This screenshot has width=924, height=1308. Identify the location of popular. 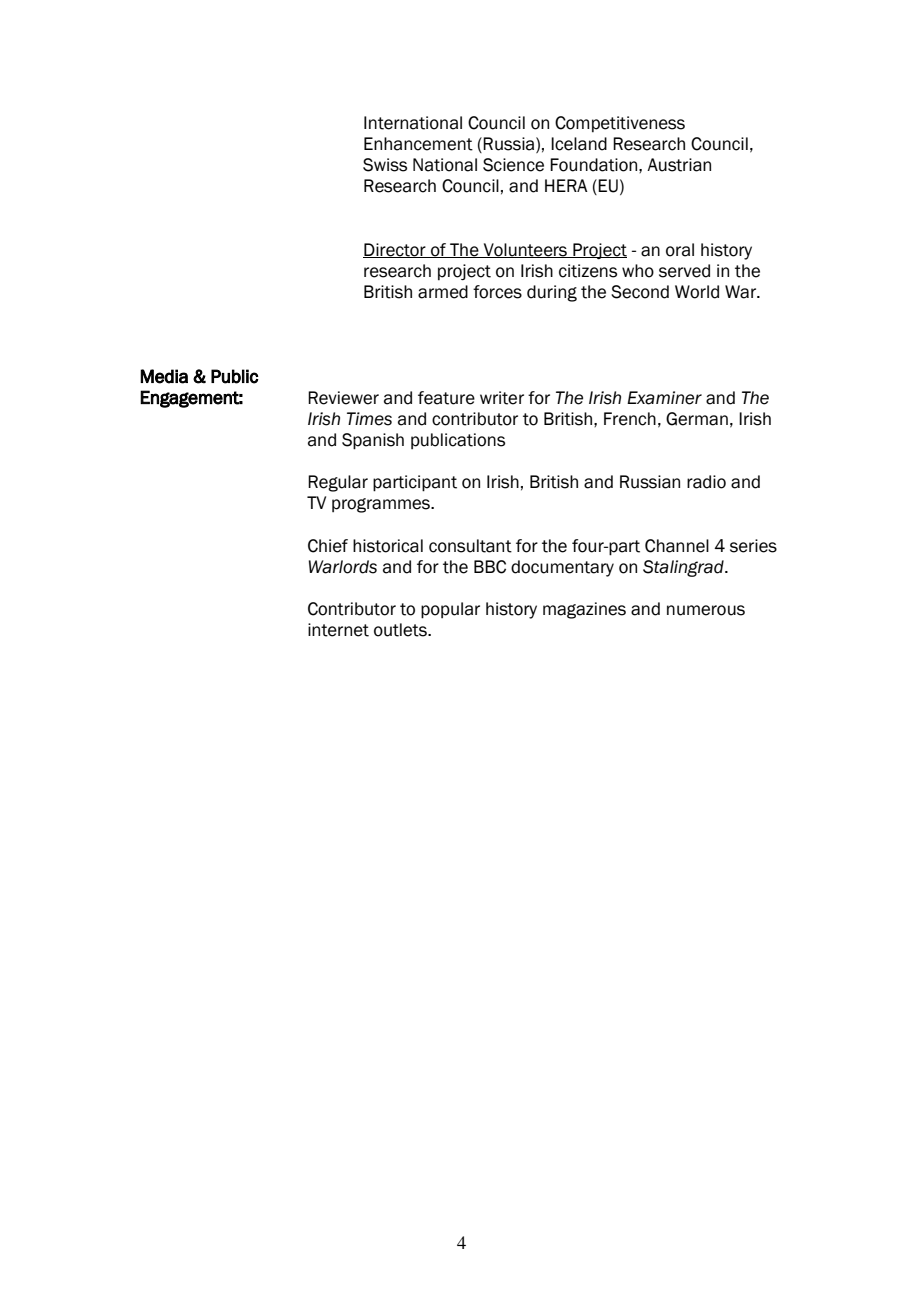
(450, 610).
